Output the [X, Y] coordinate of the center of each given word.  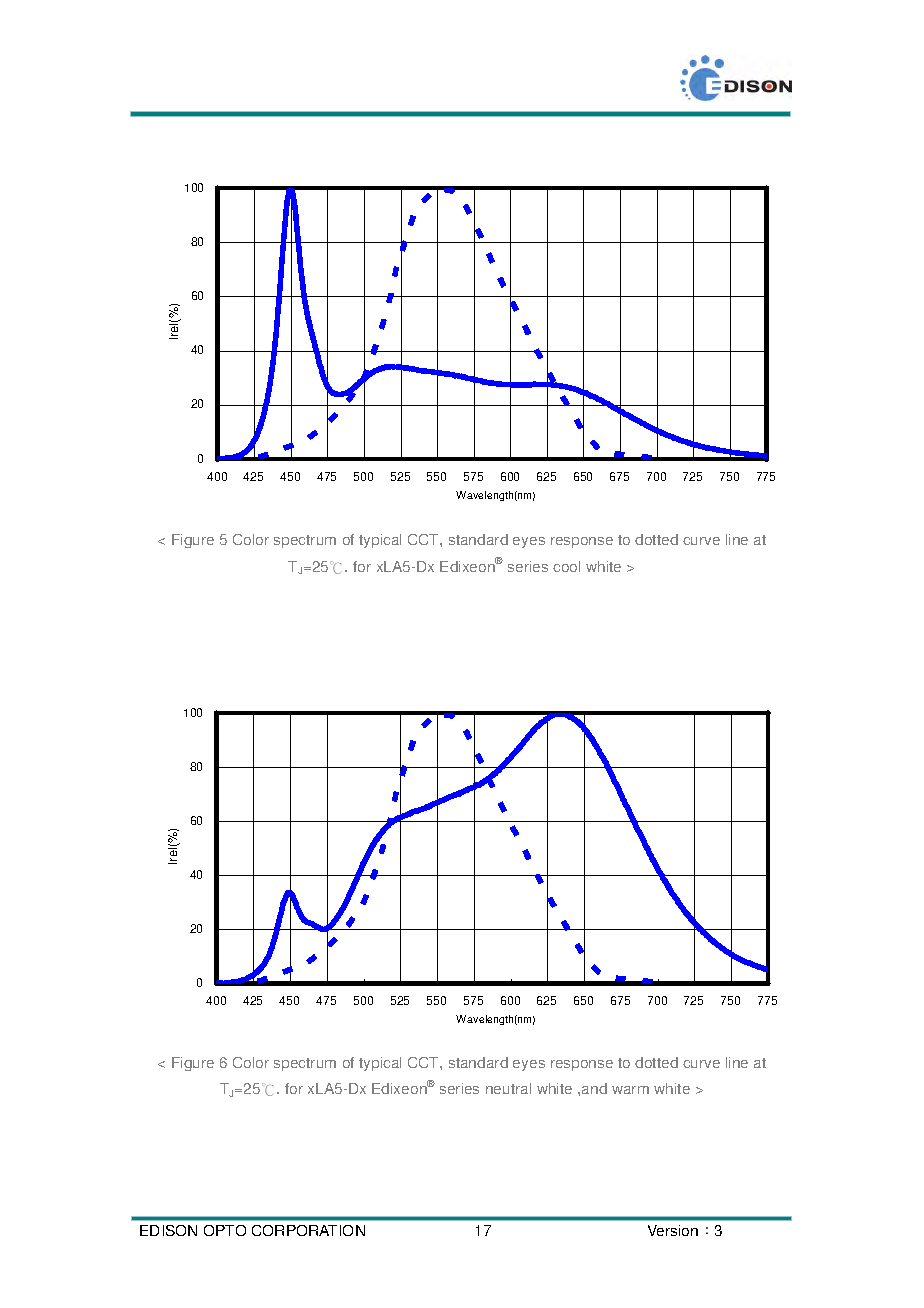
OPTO [225, 1230]
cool [566, 566]
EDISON [168, 1230]
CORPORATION [308, 1230]
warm [630, 1090]
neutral [508, 1088]
